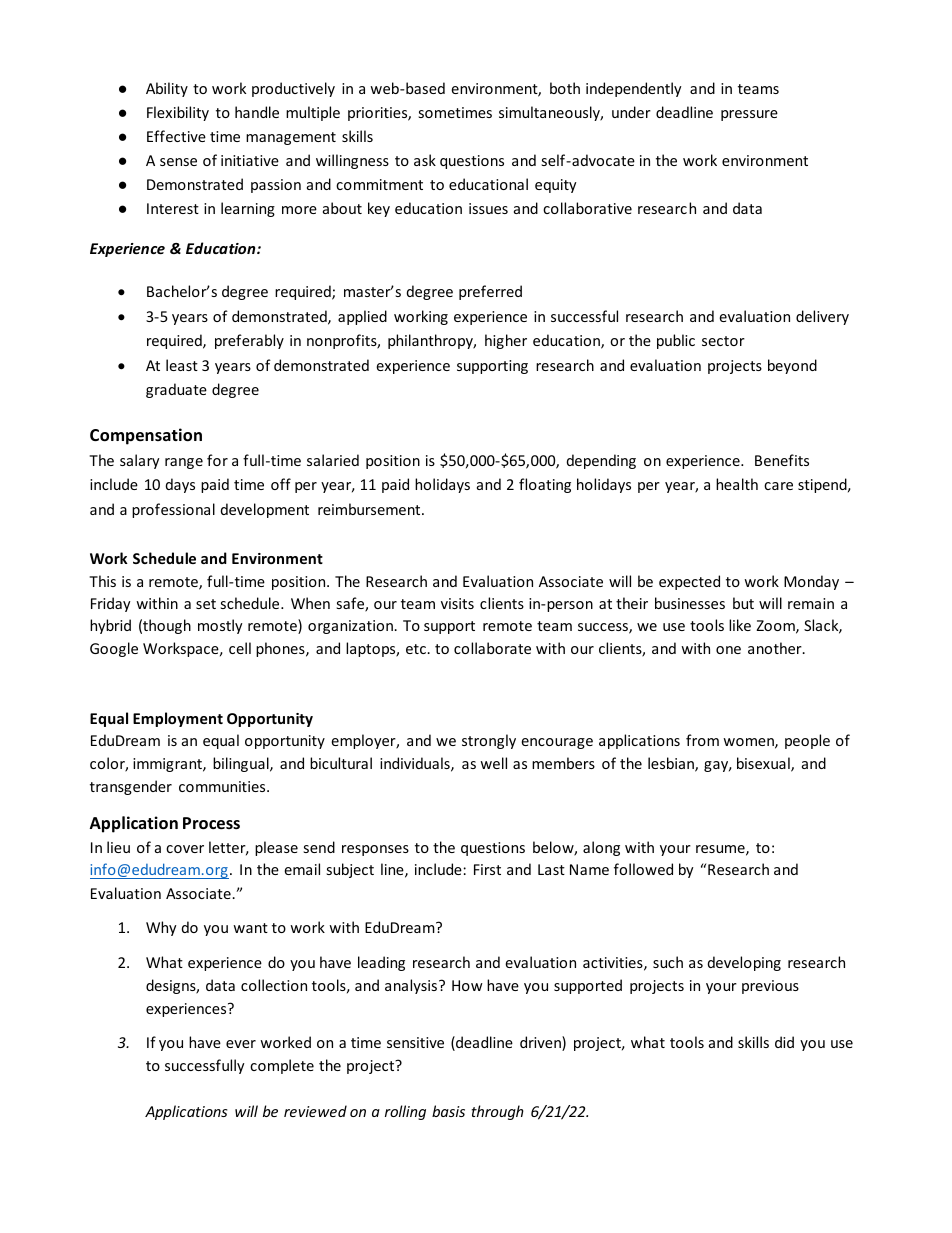  What do you see at coordinates (702, 740) in the document?
I see `from` at bounding box center [702, 740].
